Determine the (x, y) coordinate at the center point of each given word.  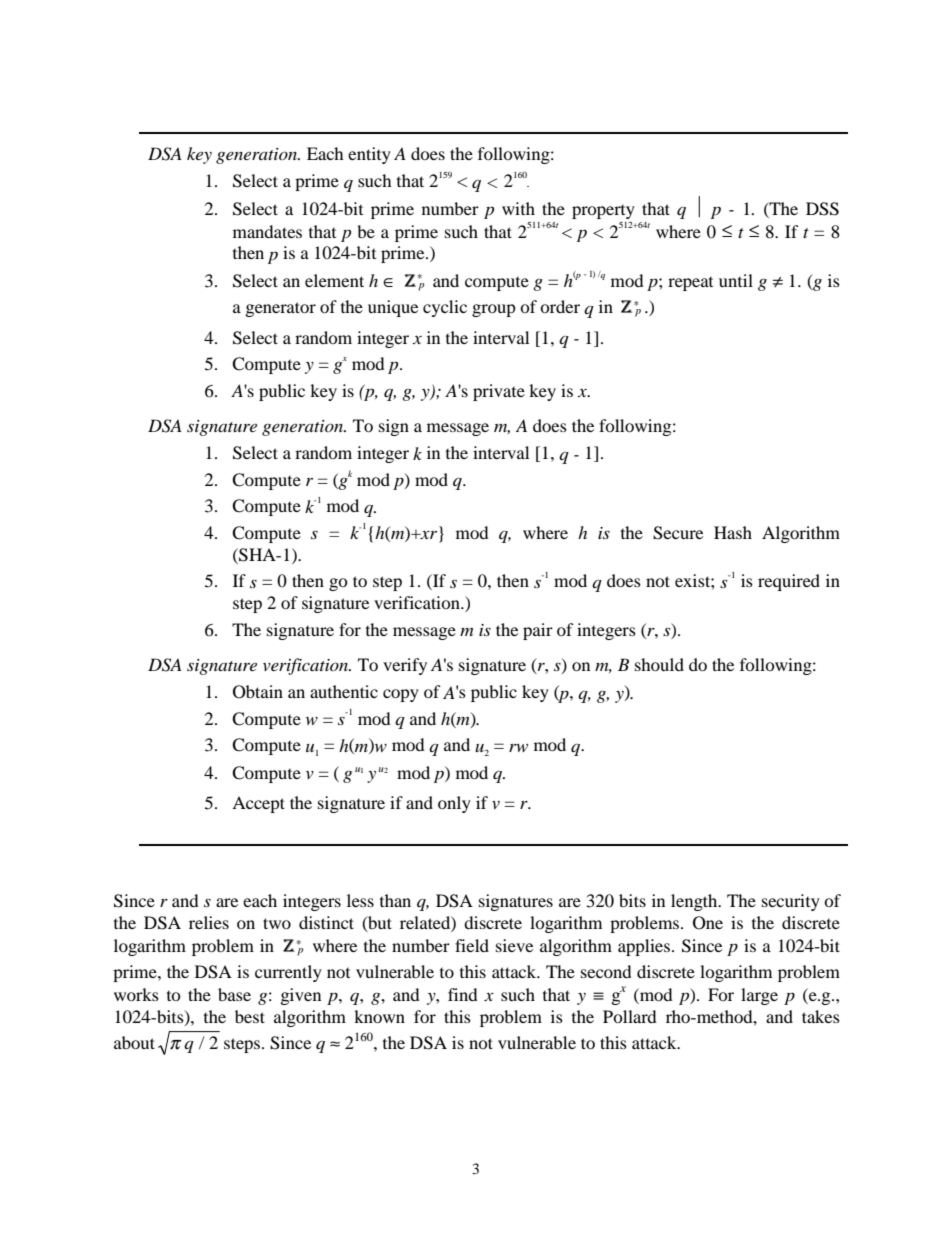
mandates (267, 231)
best (250, 1016)
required (789, 582)
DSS (822, 209)
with (518, 208)
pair (538, 631)
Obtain (258, 692)
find (463, 994)
